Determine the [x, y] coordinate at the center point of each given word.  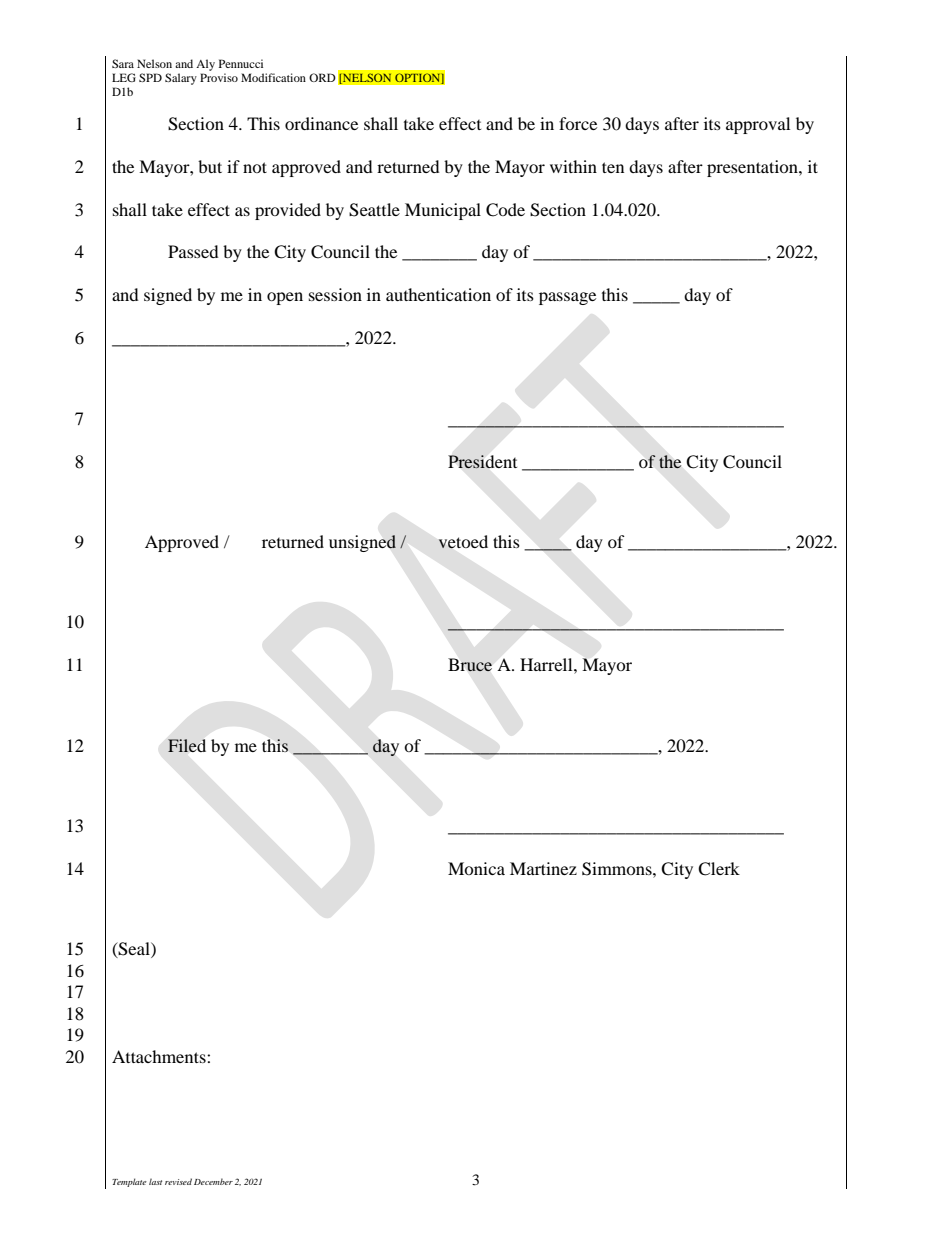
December [213, 1181]
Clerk [719, 869]
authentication [438, 294]
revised [178, 1181]
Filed [187, 745]
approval [758, 125]
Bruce [470, 664]
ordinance [321, 123]
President [482, 462]
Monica [476, 868]
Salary [181, 79]
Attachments [160, 1056]
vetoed [463, 542]
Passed [193, 251]
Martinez [543, 868]
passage [567, 298]
